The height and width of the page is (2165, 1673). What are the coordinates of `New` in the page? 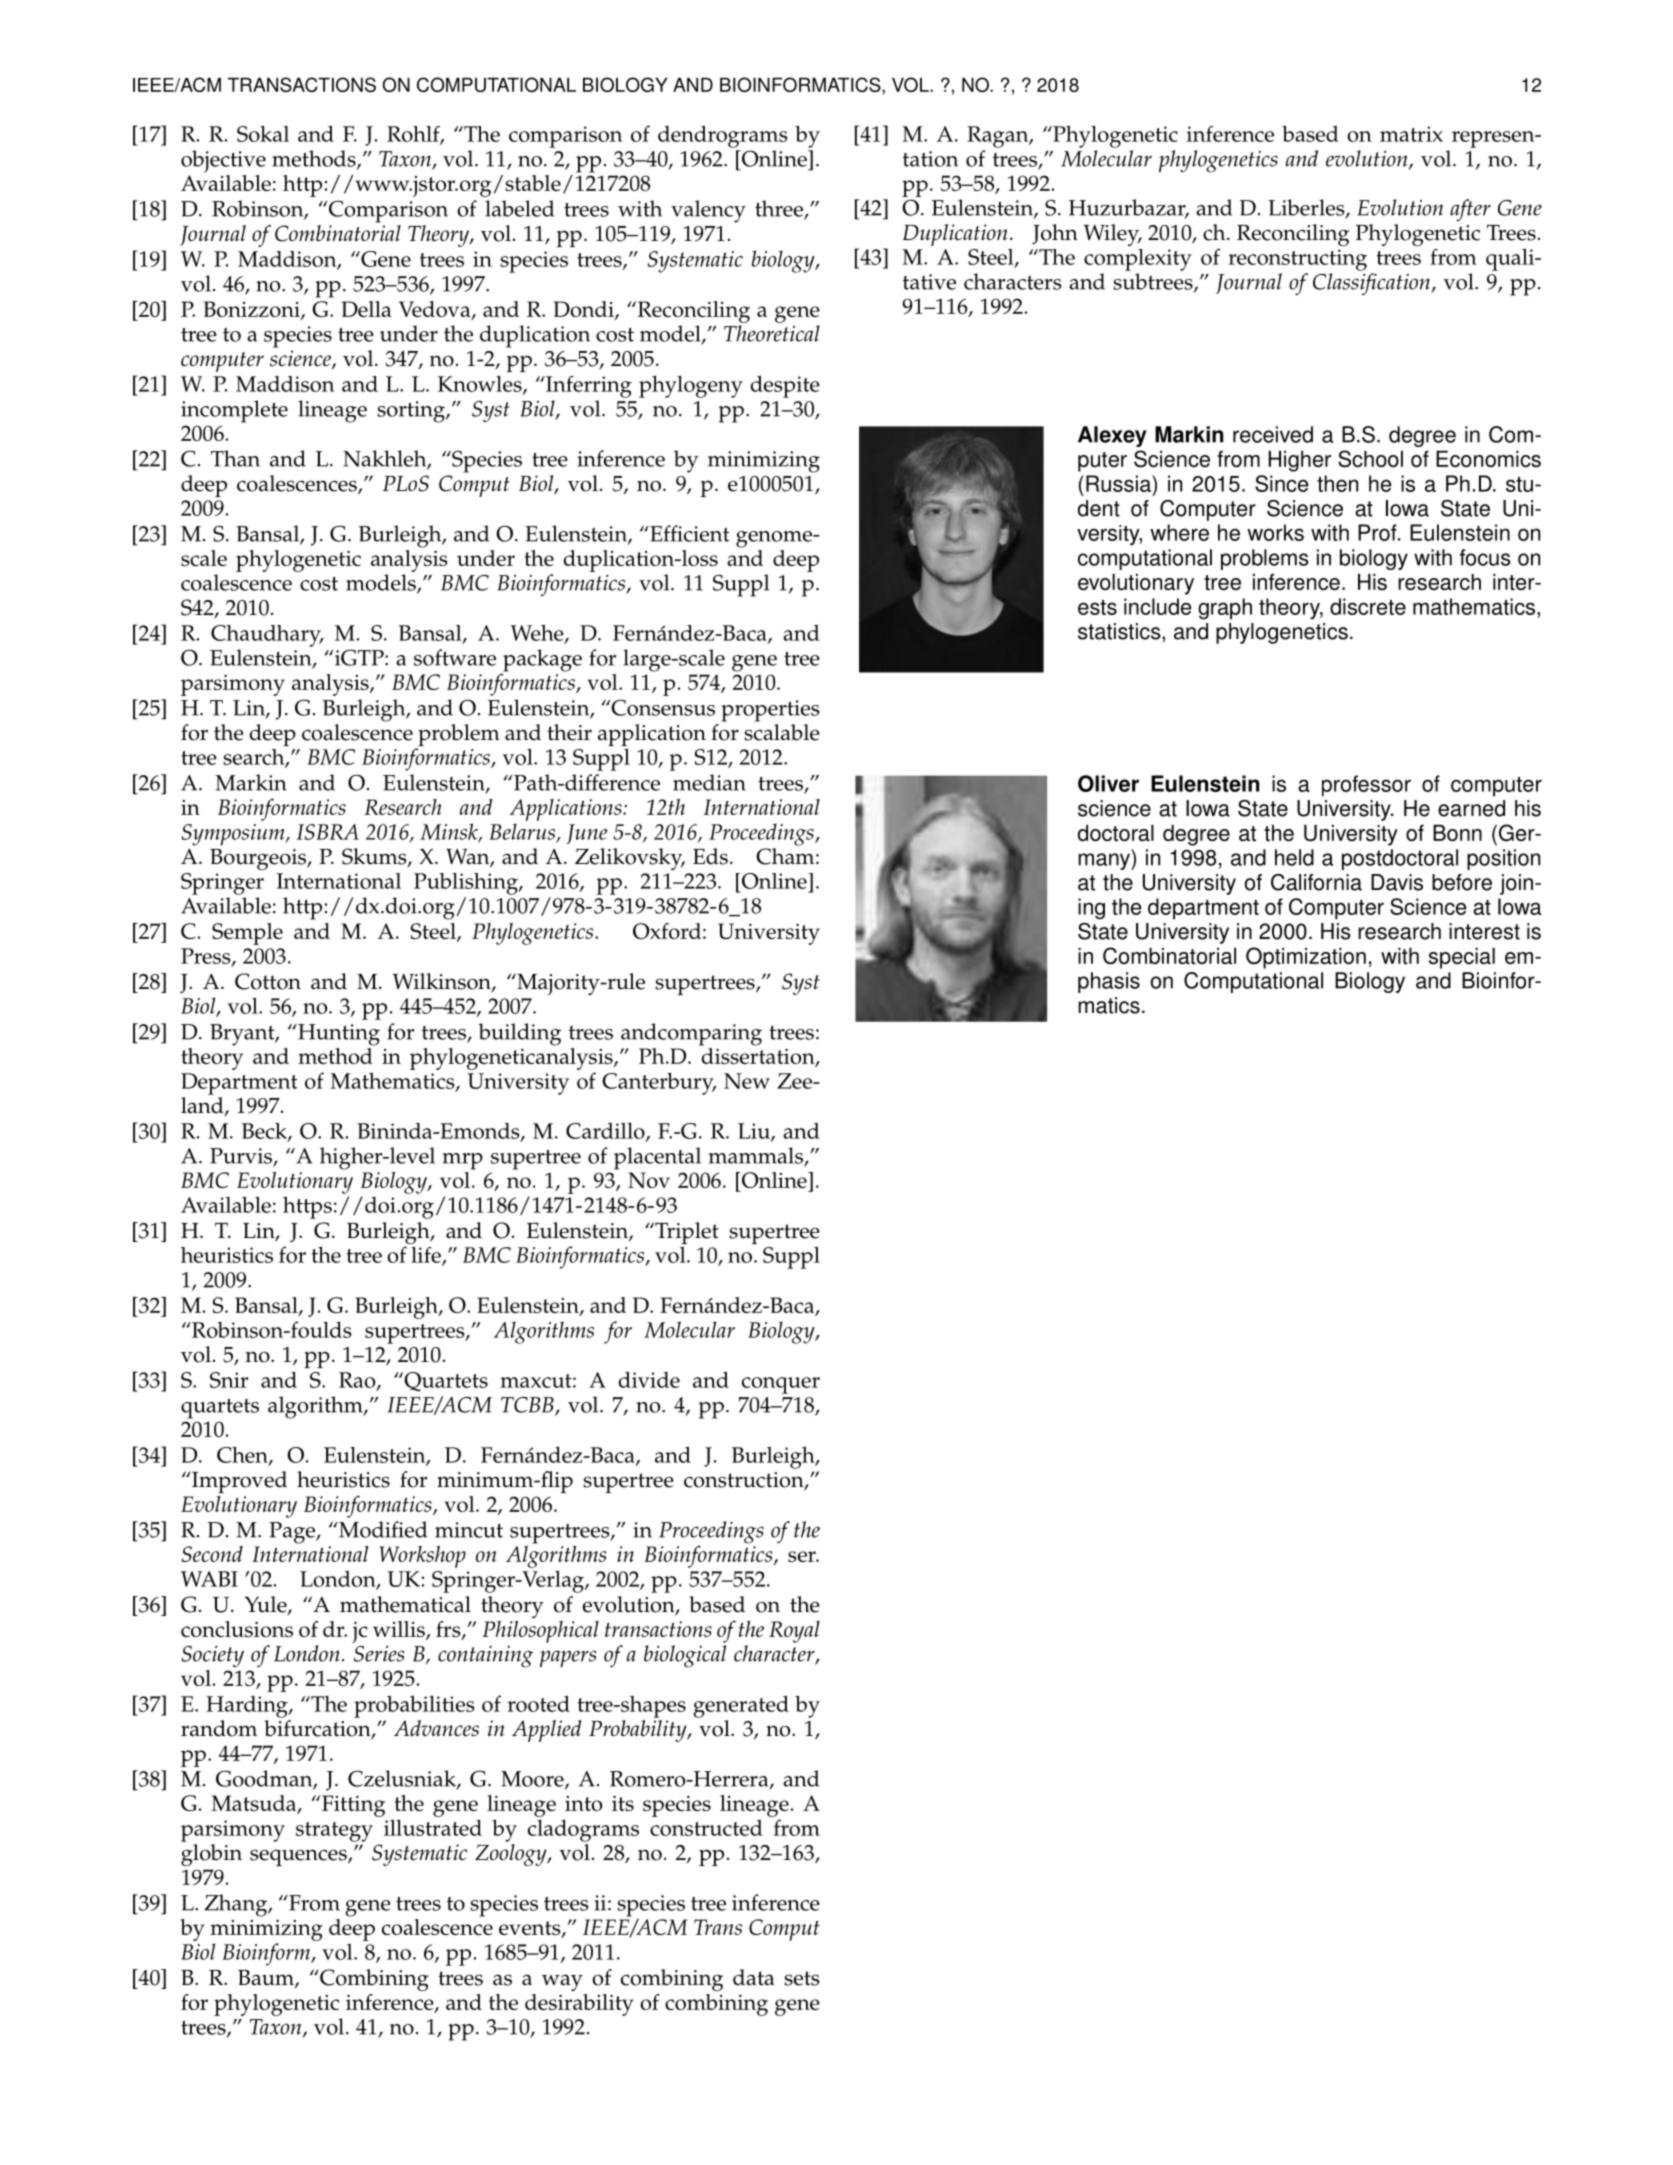 It's located at (747, 1081).
